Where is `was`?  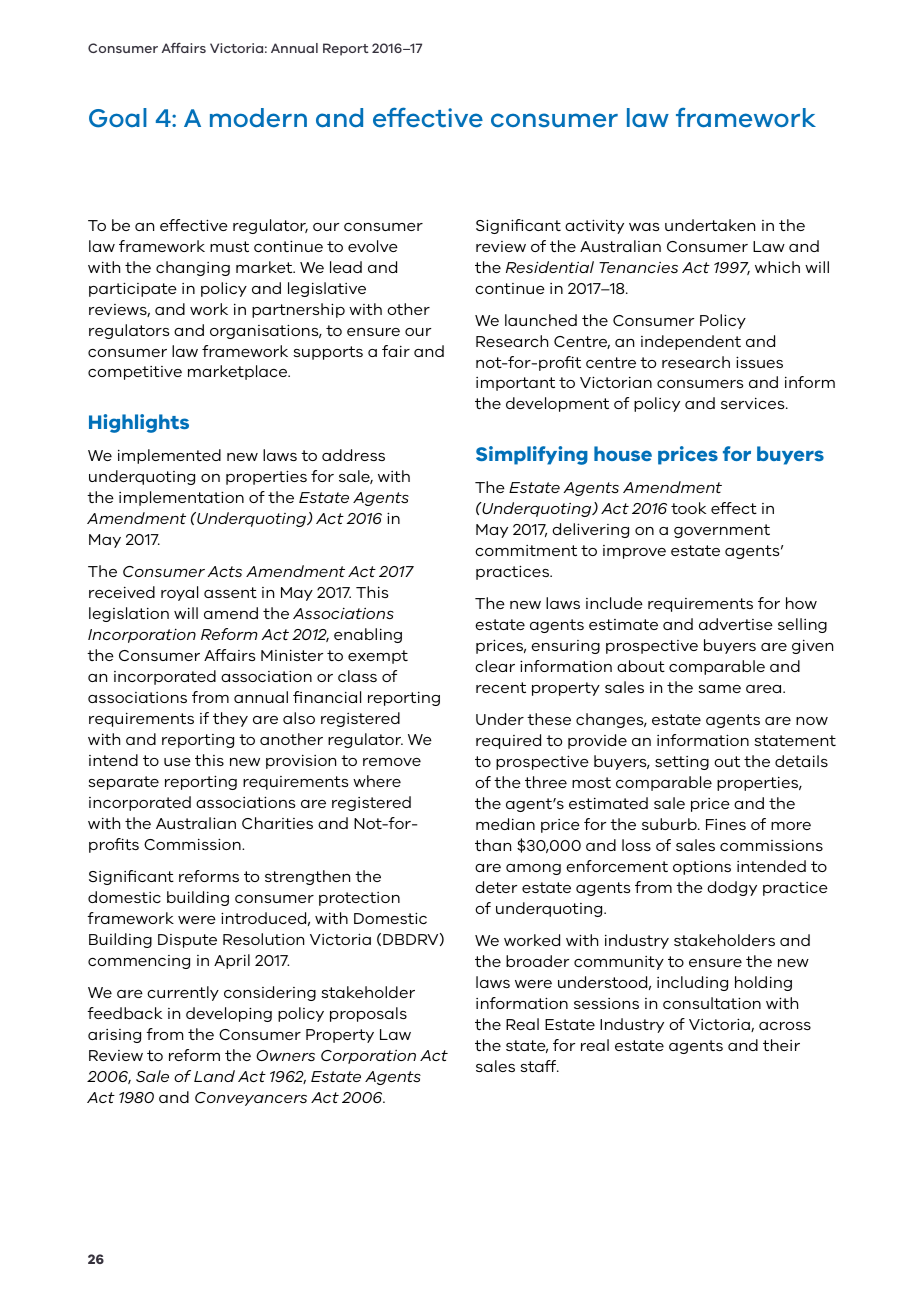
was is located at coordinates (644, 227).
